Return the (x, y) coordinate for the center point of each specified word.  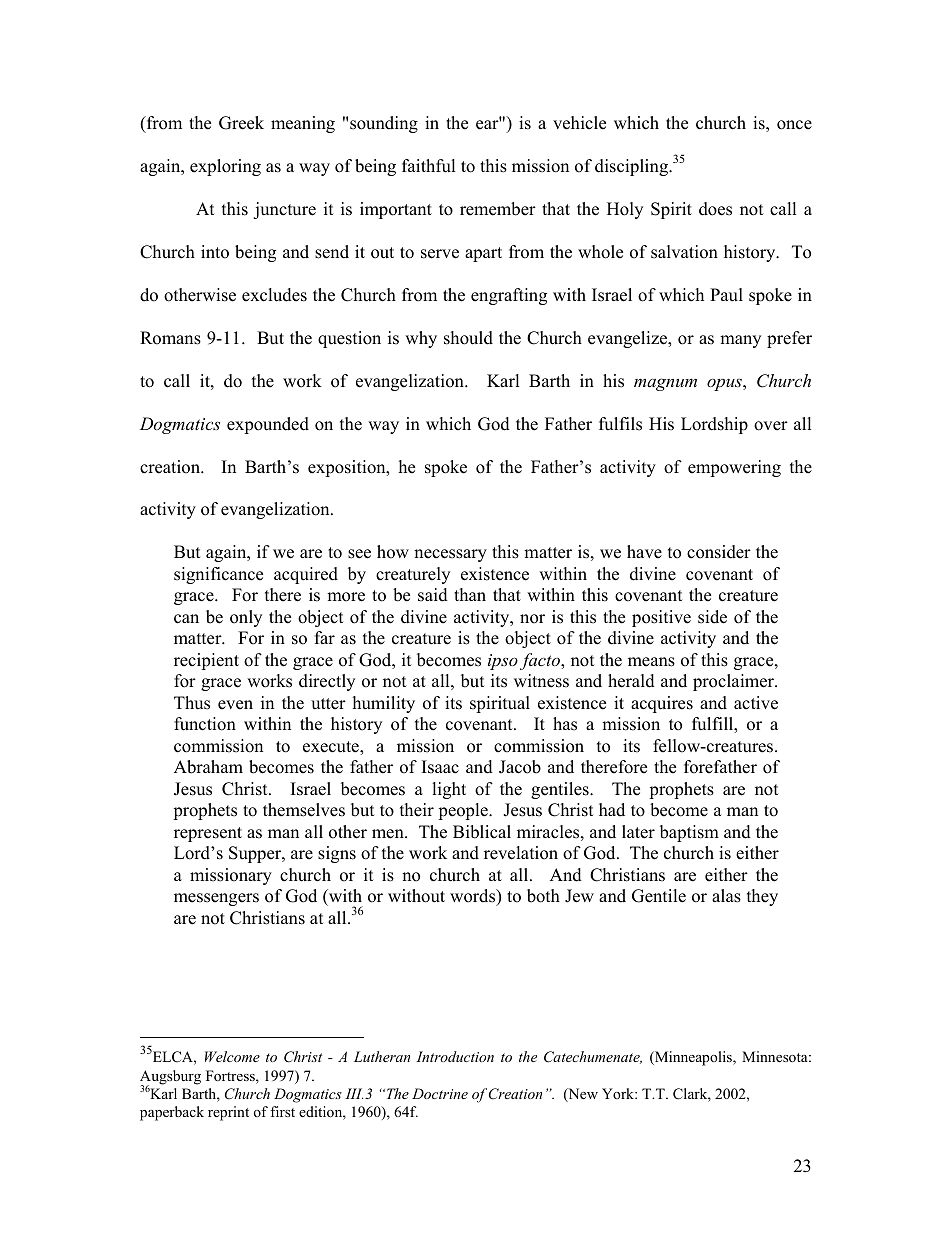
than (470, 594)
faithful (429, 166)
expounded (268, 425)
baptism (689, 833)
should (468, 338)
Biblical (482, 832)
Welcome (232, 1056)
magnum (665, 384)
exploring (225, 167)
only (246, 618)
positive (661, 618)
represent (208, 834)
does (715, 209)
